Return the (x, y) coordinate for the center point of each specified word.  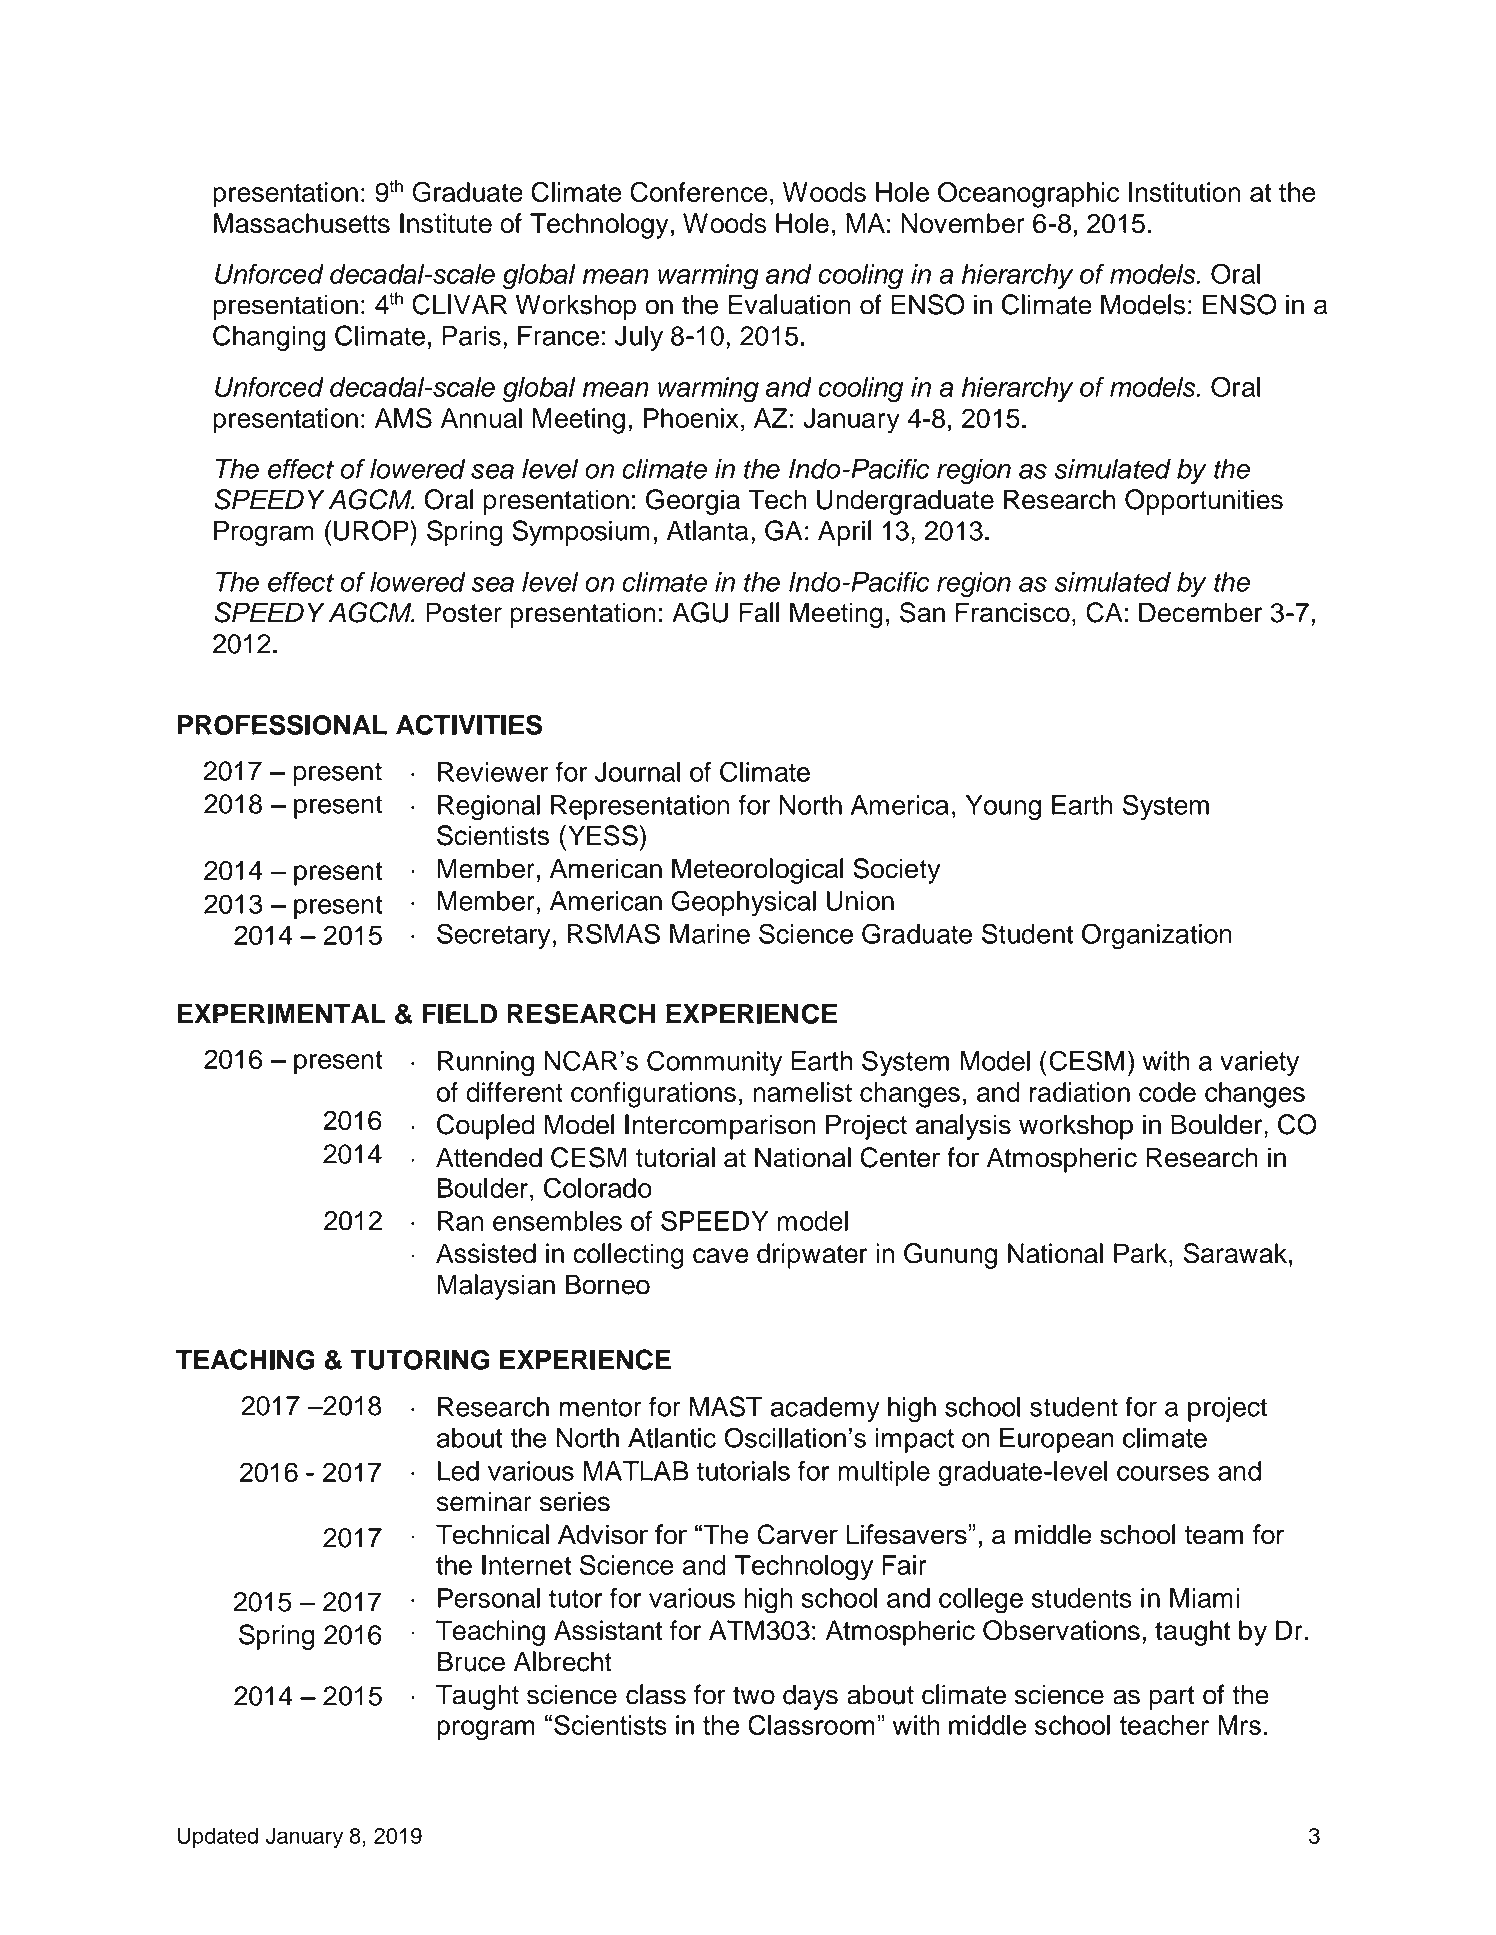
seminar (484, 1501)
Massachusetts (302, 223)
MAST (726, 1406)
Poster (464, 612)
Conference (698, 191)
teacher (1165, 1725)
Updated (217, 1837)
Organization (1157, 936)
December (1200, 612)
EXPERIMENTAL (282, 1014)
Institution (1185, 192)
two (754, 1695)
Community (714, 1063)
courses (1163, 1473)
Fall (759, 612)
